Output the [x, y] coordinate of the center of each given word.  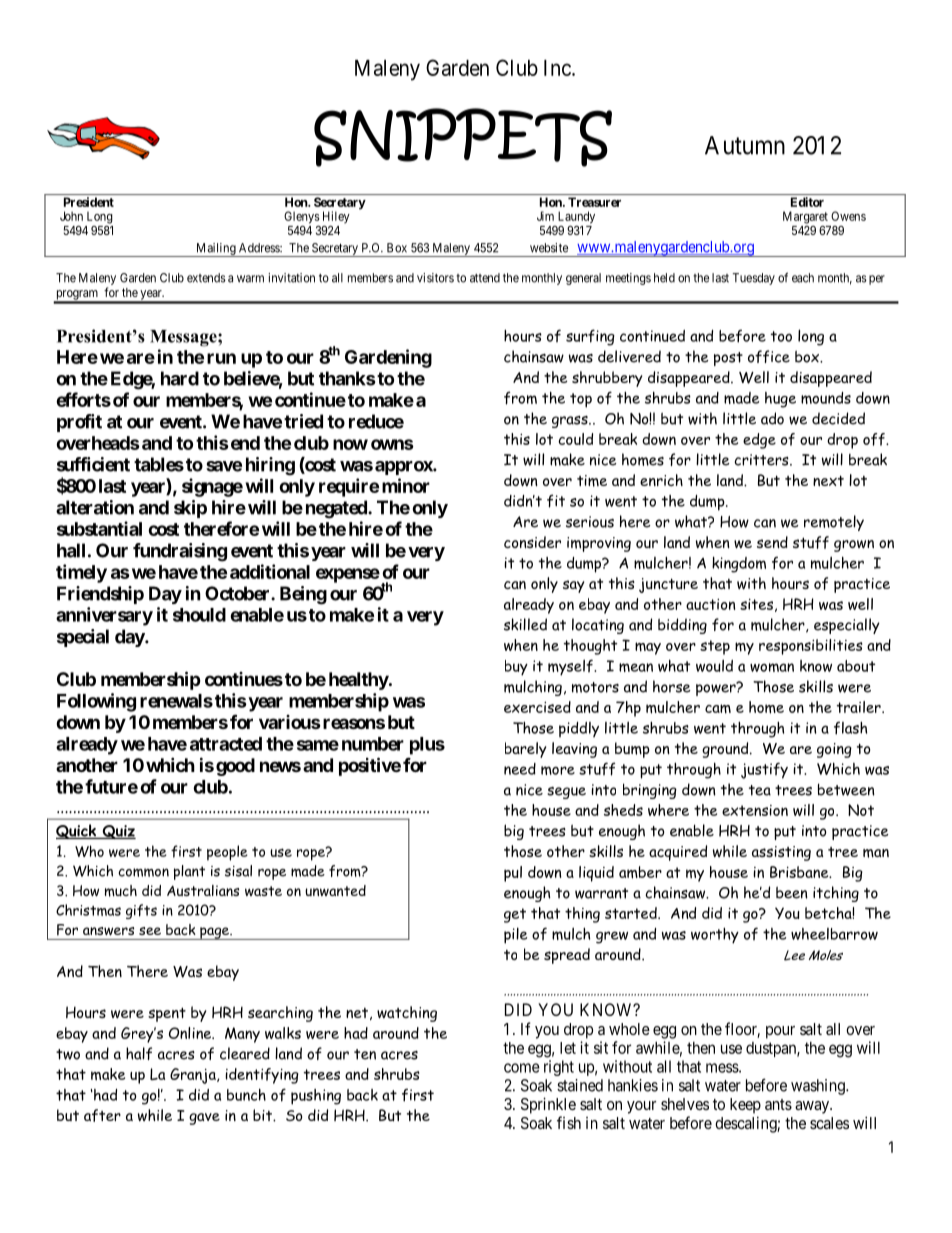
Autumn [745, 145]
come [522, 1068]
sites [756, 604]
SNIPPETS [463, 137]
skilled [525, 624]
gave [204, 1119]
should [199, 615]
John [71, 216]
